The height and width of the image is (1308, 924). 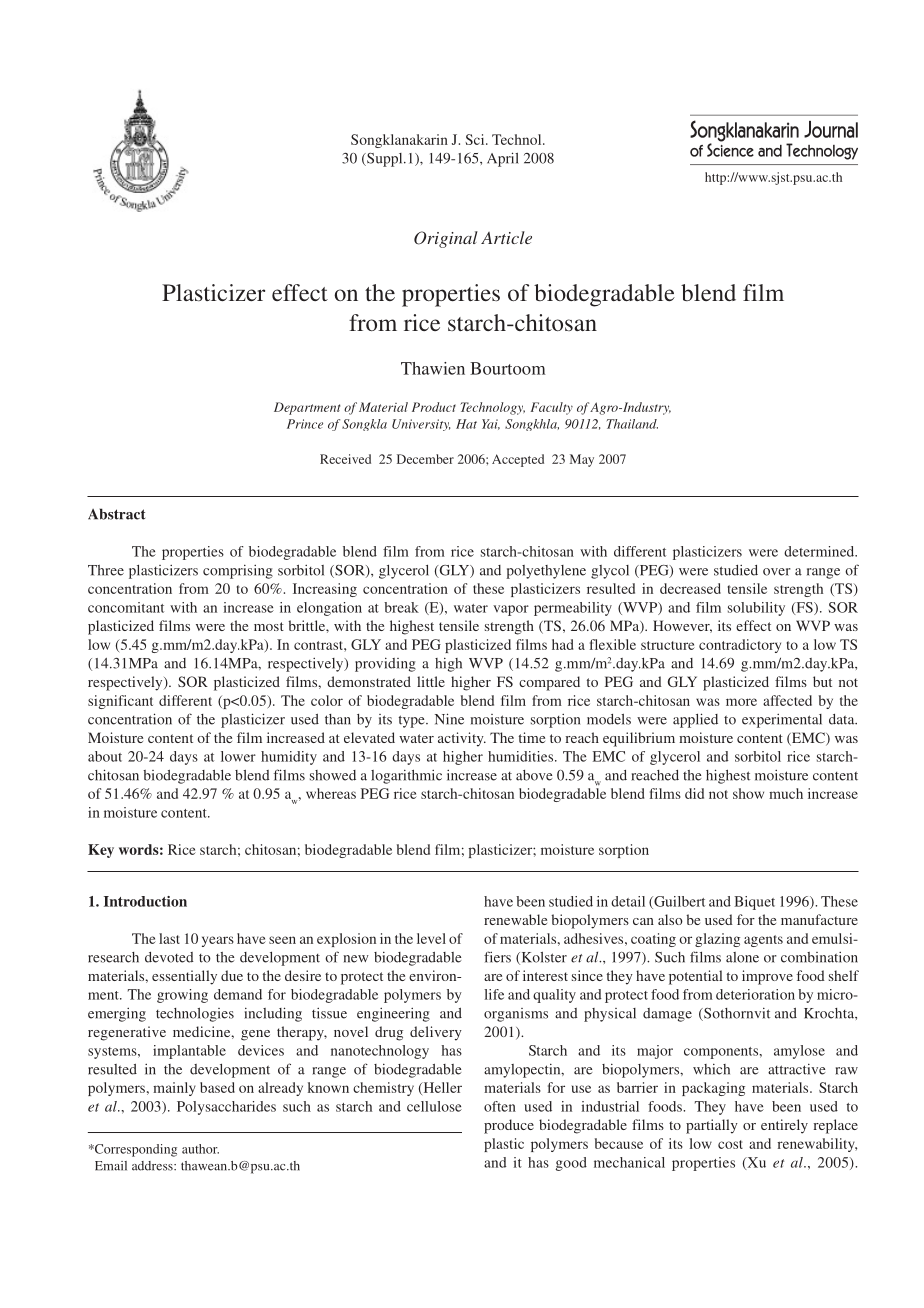 What do you see at coordinates (632, 424) in the image?
I see `Thailand` at bounding box center [632, 424].
